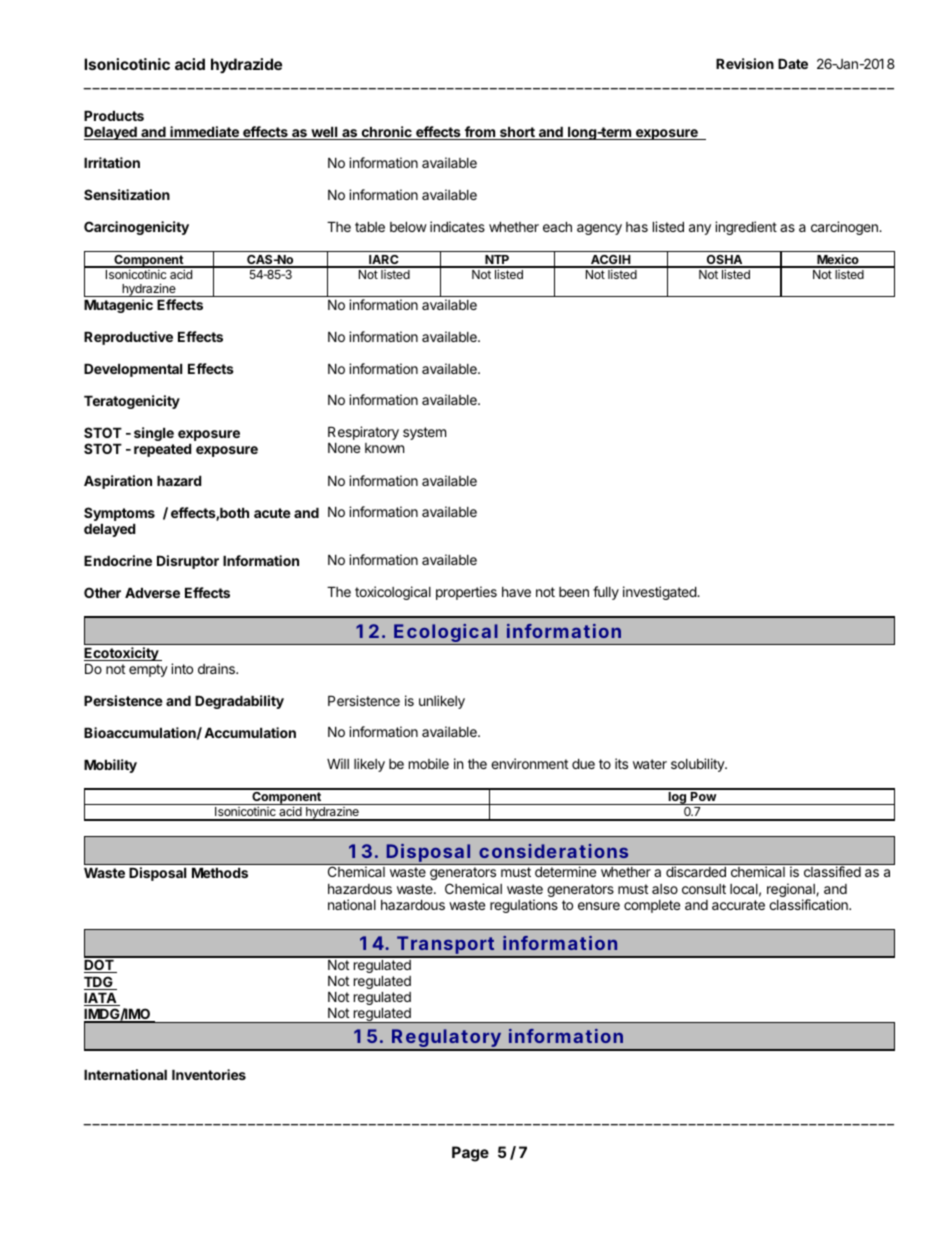  What do you see at coordinates (479, 133) in the screenshot?
I see `from` at bounding box center [479, 133].
